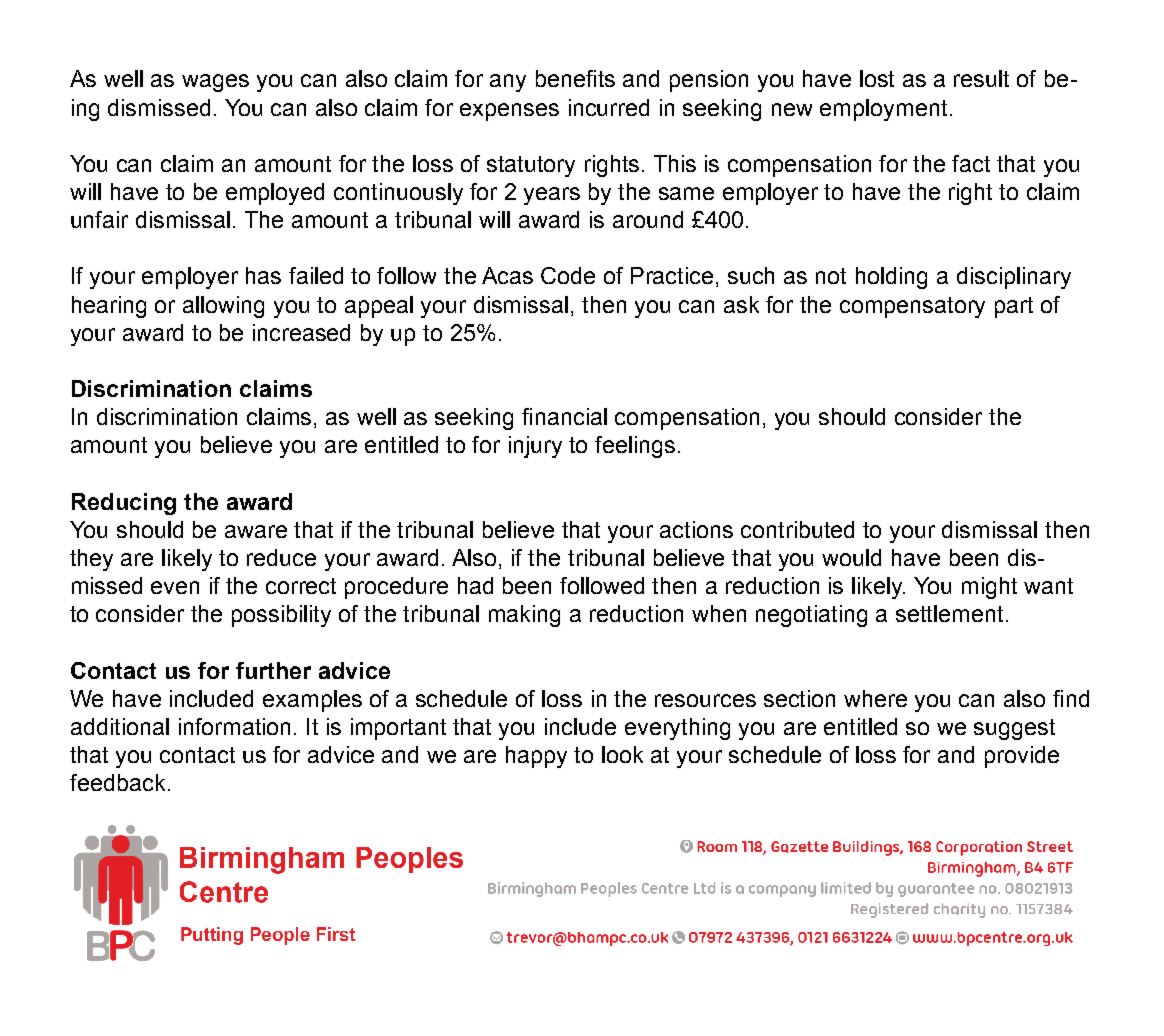 The height and width of the document is (1036, 1164). I want to click on might, so click(989, 588).
